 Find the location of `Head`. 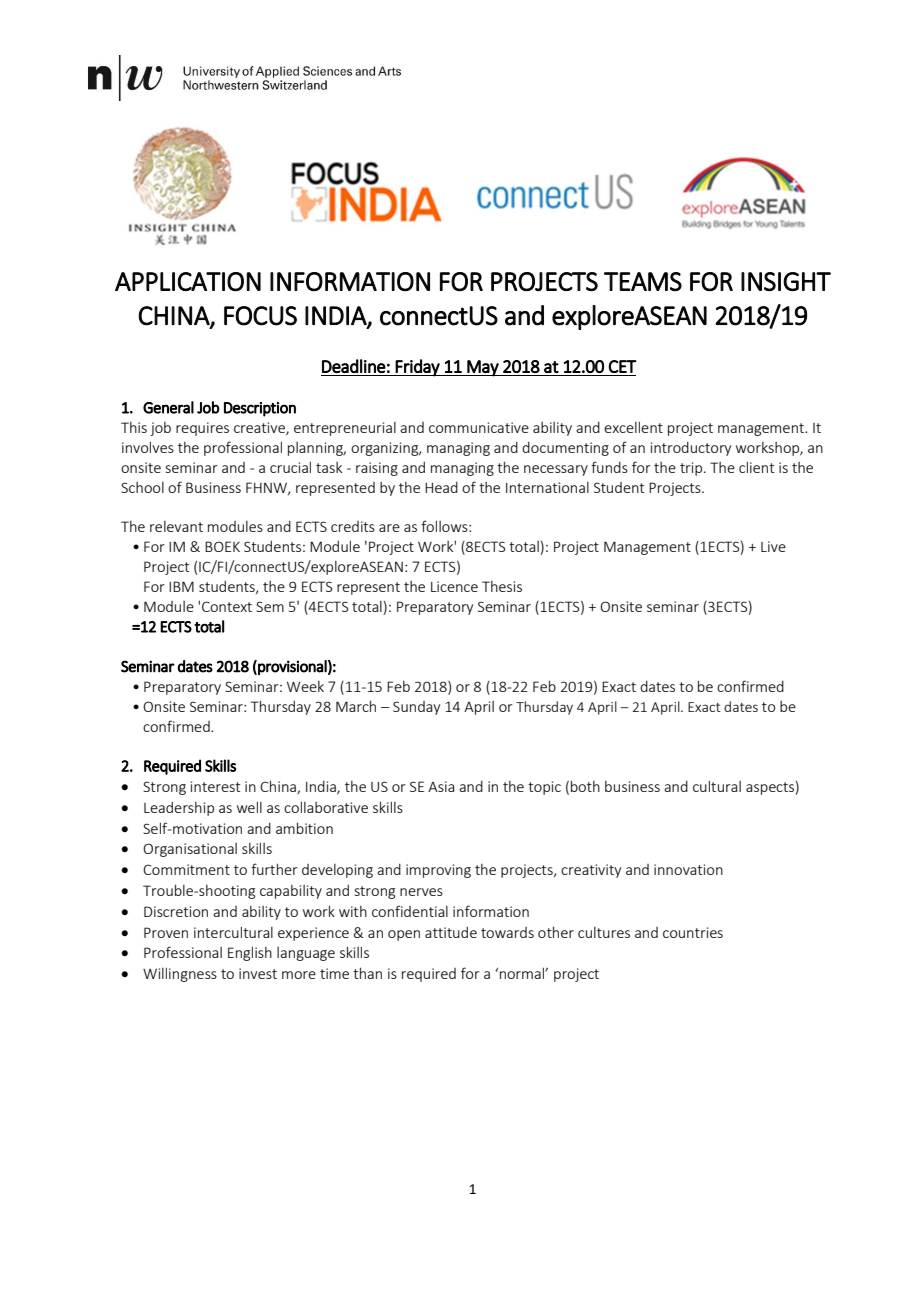

Head is located at coordinates (441, 487).
